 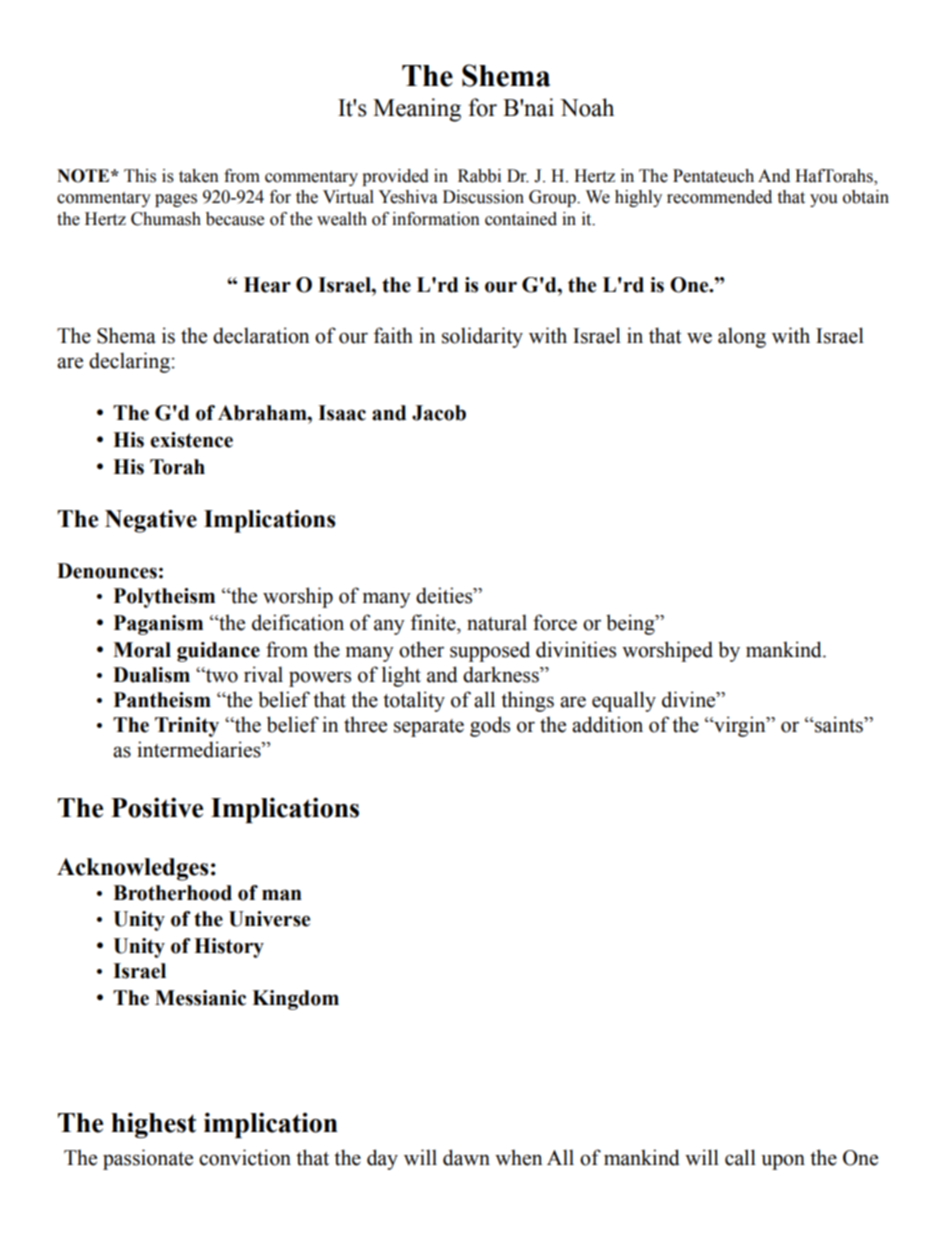 I want to click on Paganism, so click(x=158, y=625).
